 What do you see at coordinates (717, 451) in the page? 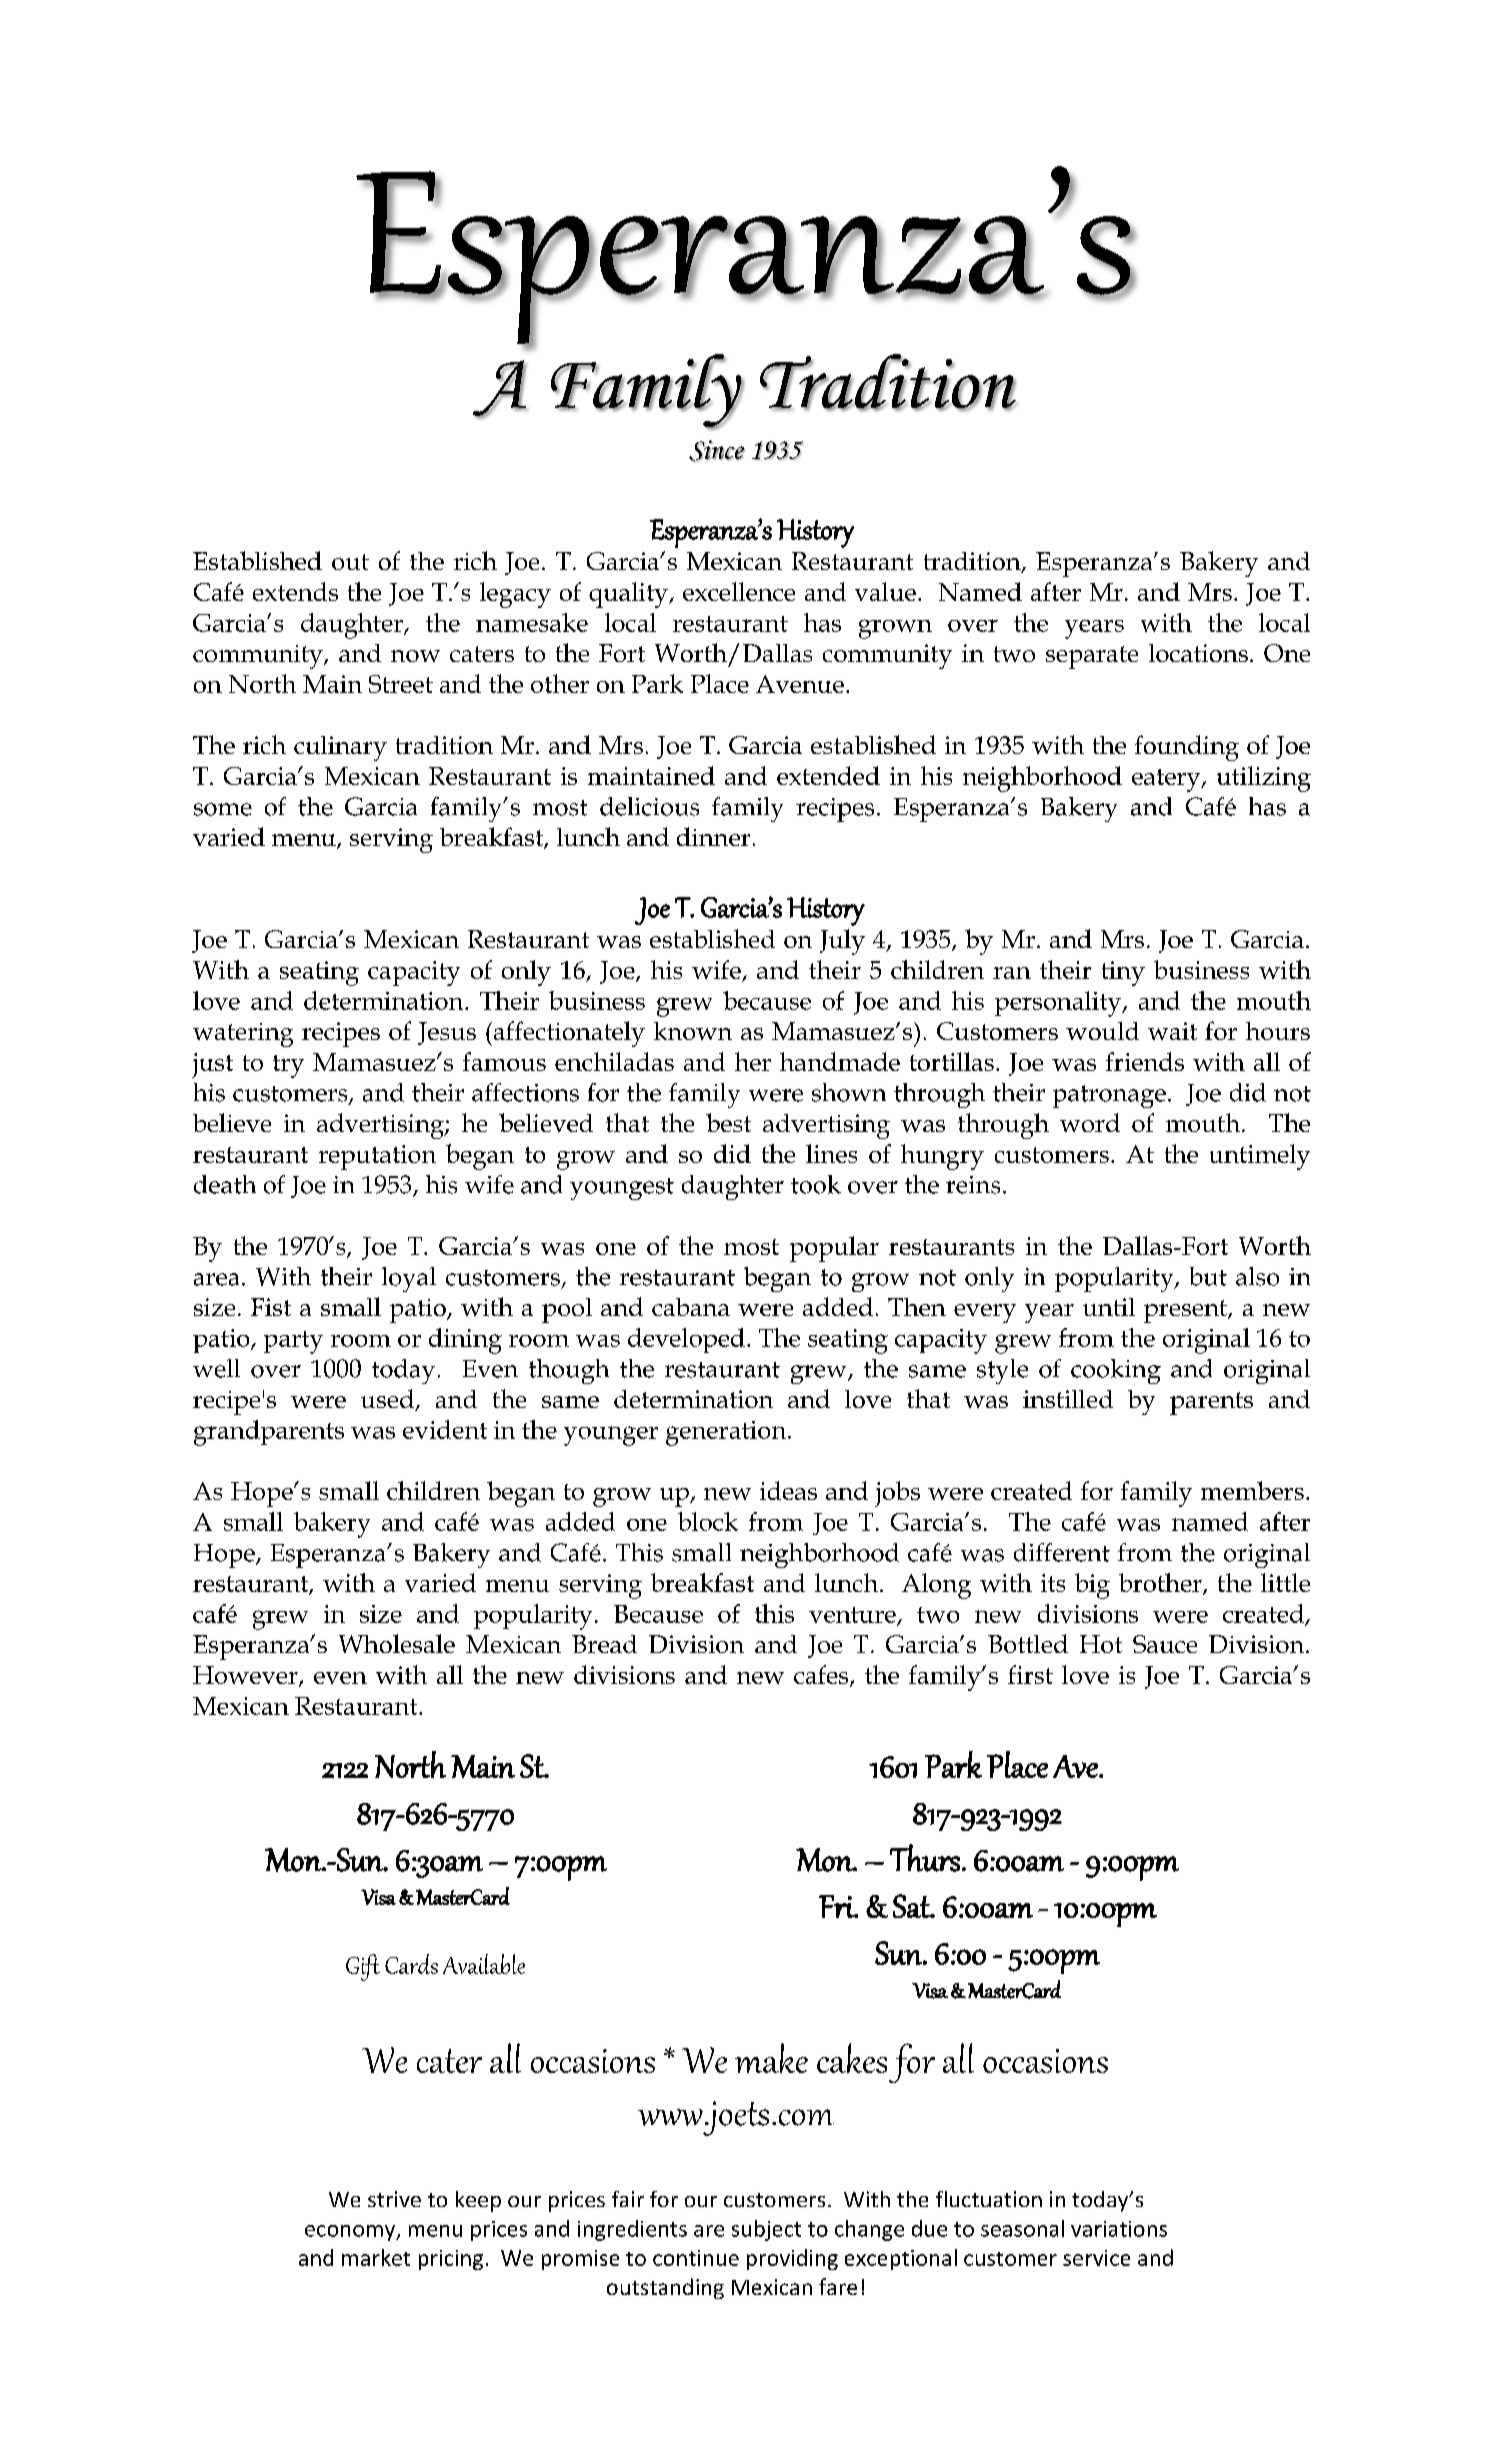
I see `Since` at bounding box center [717, 451].
